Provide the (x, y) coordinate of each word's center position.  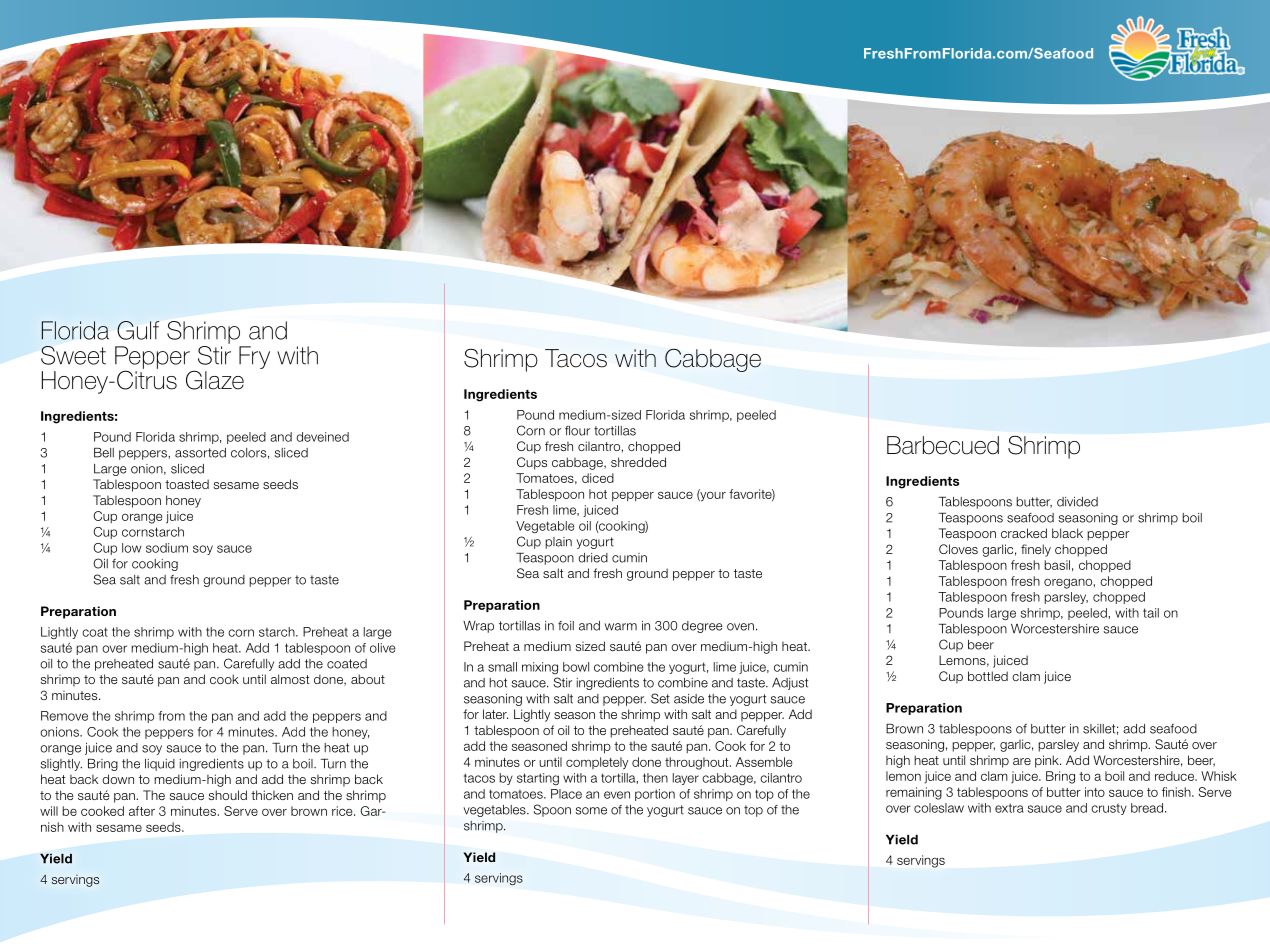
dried (593, 558)
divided (1077, 502)
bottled (988, 676)
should (228, 795)
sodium (167, 548)
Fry (254, 357)
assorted (200, 453)
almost (290, 679)
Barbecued (943, 445)
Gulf (138, 330)
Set (660, 698)
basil (1057, 565)
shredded (638, 462)
